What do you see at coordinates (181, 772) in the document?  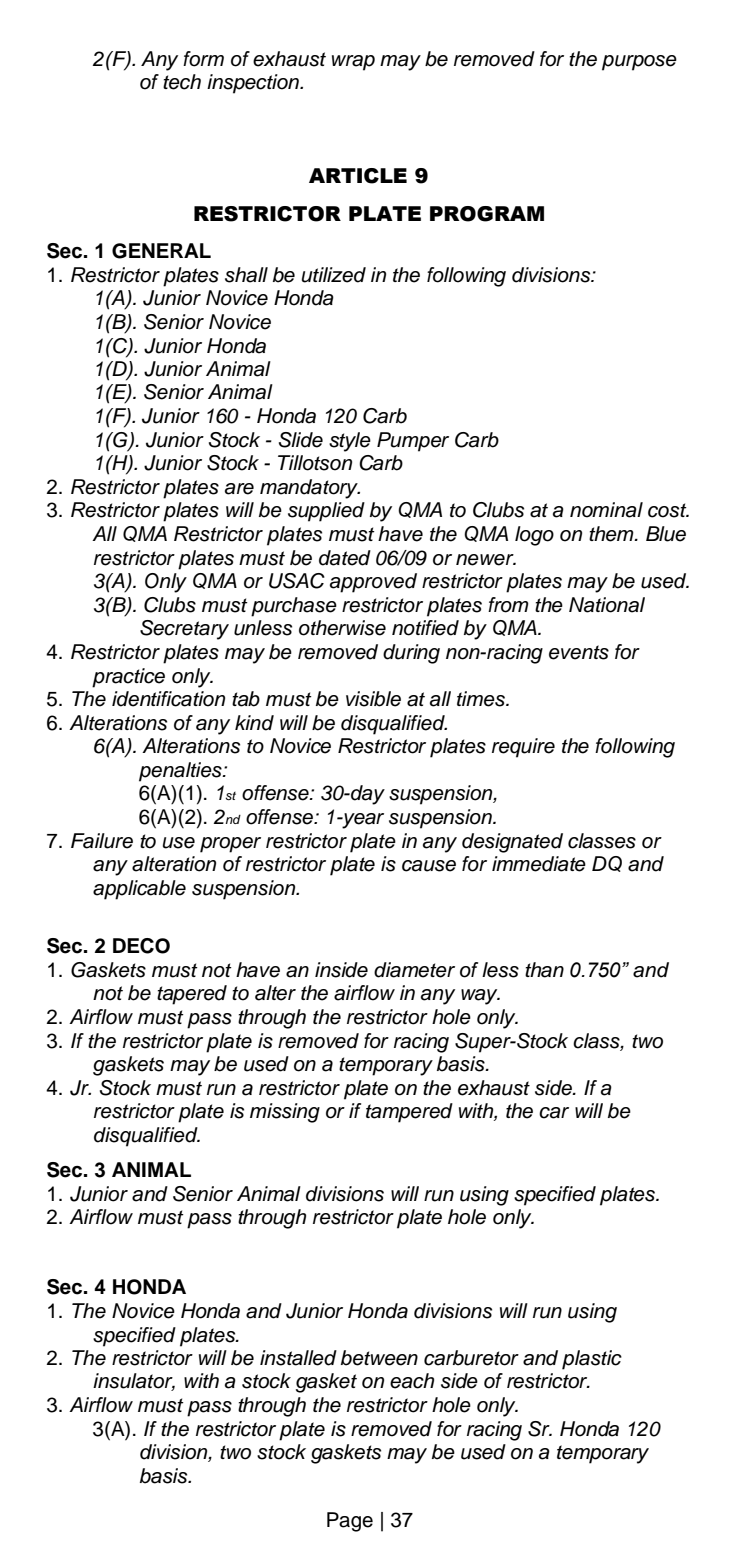 I see `penalties` at bounding box center [181, 772].
